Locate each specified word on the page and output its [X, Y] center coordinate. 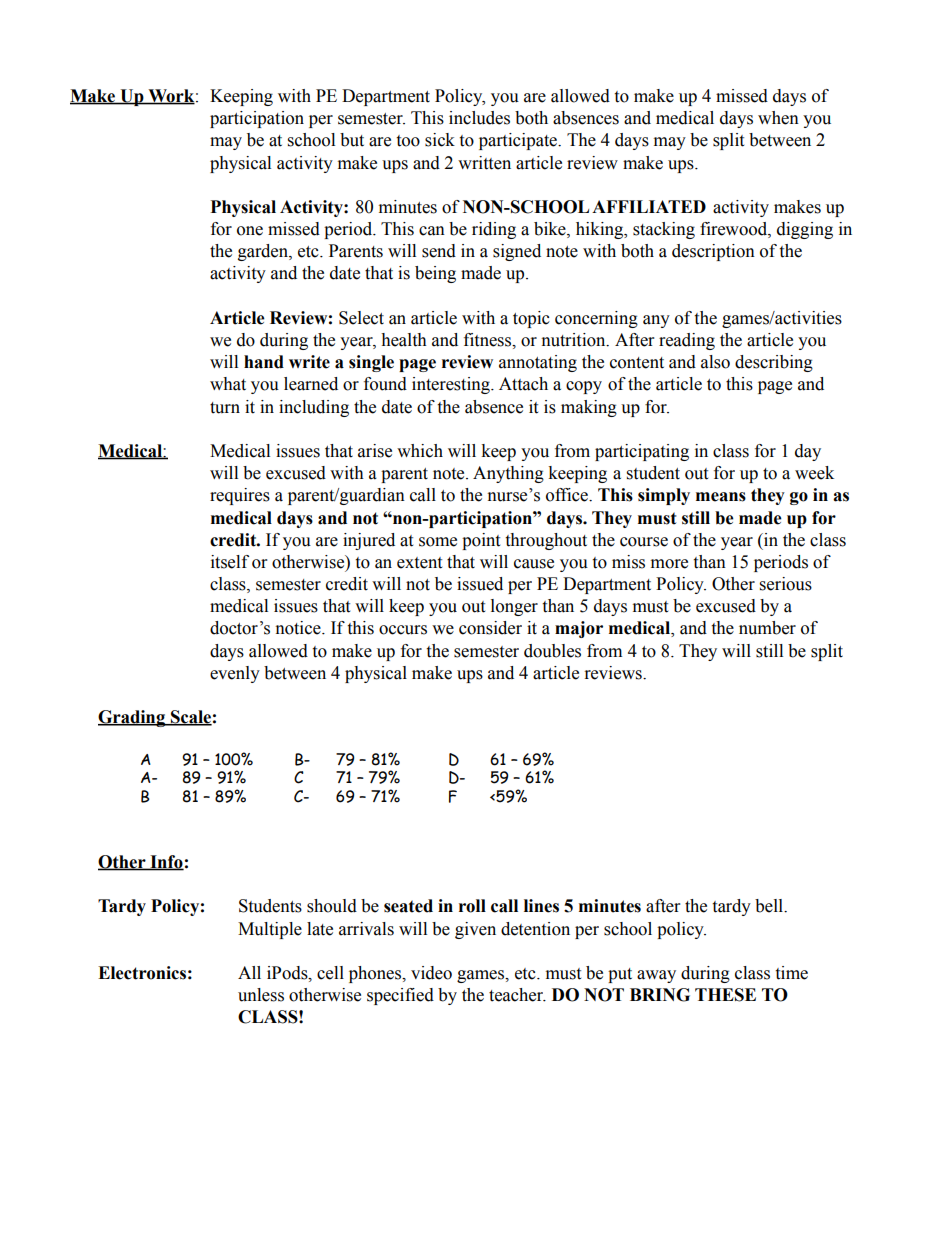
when [778, 118]
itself [230, 562]
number [767, 628]
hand [264, 362]
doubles [552, 651]
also [715, 362]
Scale [190, 718]
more [669, 564]
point [481, 541]
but [352, 140]
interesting [452, 385]
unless [261, 995]
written [484, 163]
